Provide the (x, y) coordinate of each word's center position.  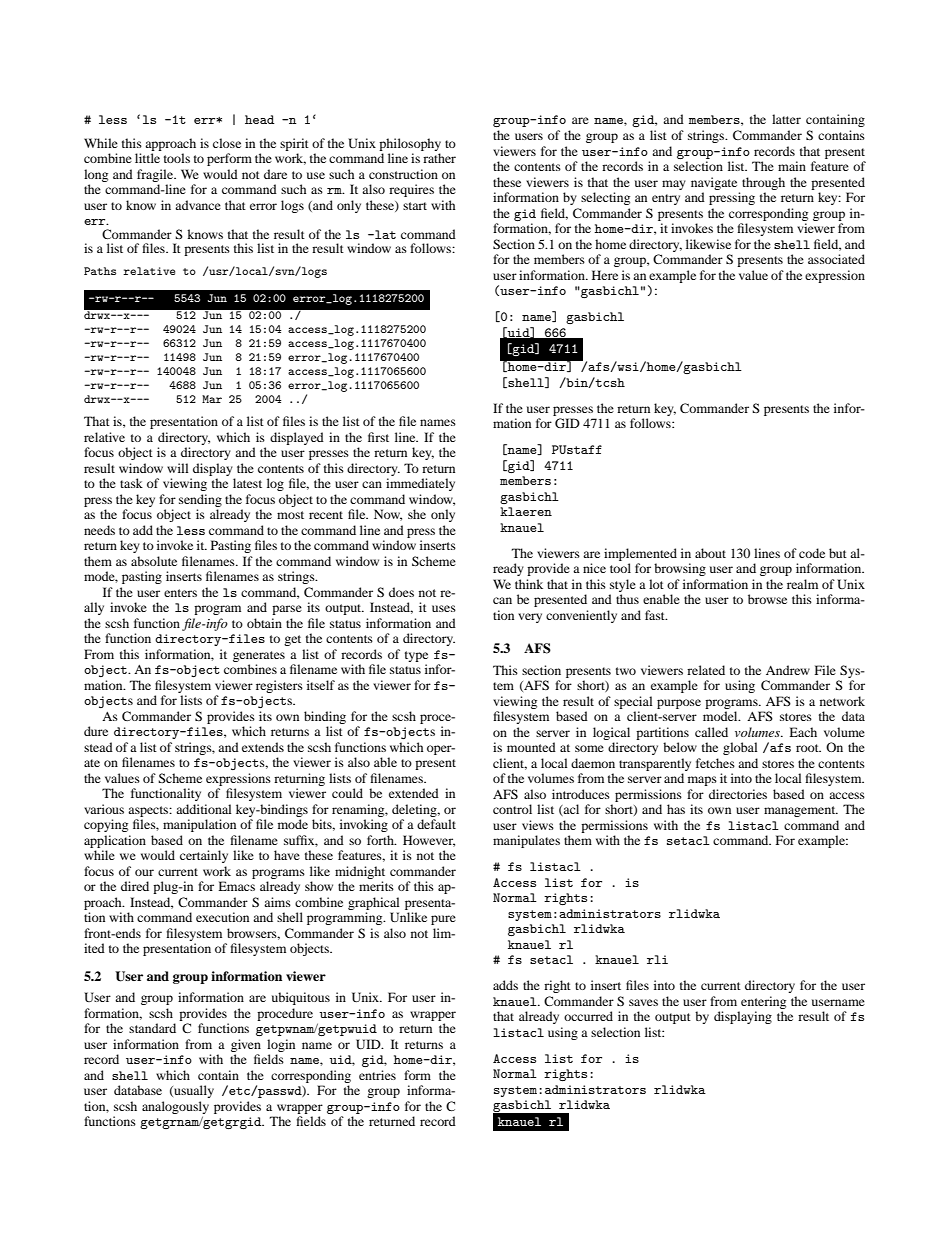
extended (414, 793)
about (710, 553)
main (792, 166)
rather (439, 158)
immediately (420, 484)
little (147, 158)
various (104, 809)
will (178, 468)
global (740, 748)
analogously (175, 1107)
